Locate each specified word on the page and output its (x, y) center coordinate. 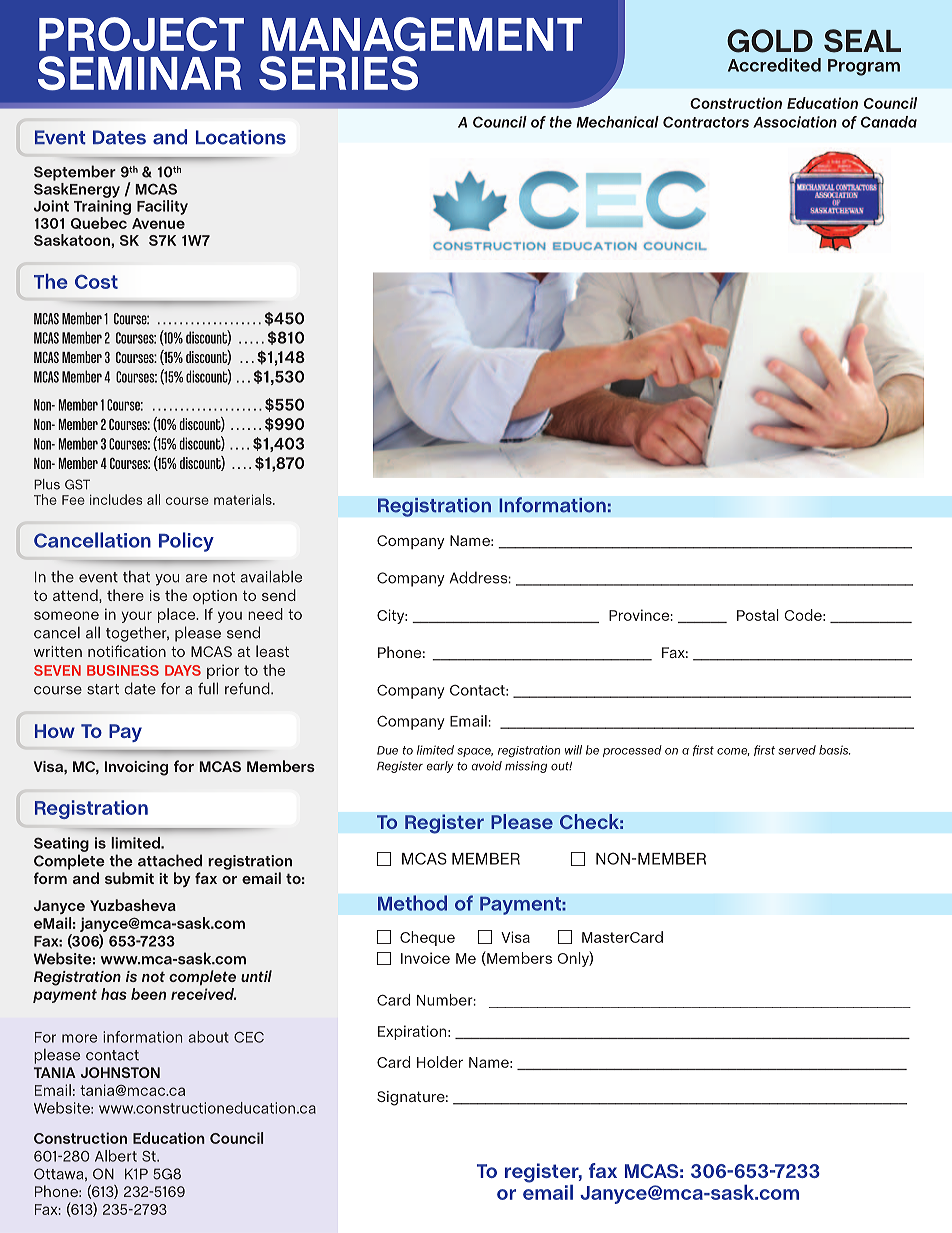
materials (244, 499)
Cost (96, 281)
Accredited (774, 65)
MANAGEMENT (422, 34)
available (271, 576)
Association (795, 122)
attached (170, 860)
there (125, 595)
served (797, 750)
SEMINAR (139, 73)
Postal (758, 615)
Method (412, 903)
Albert (116, 1156)
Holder (440, 1062)
